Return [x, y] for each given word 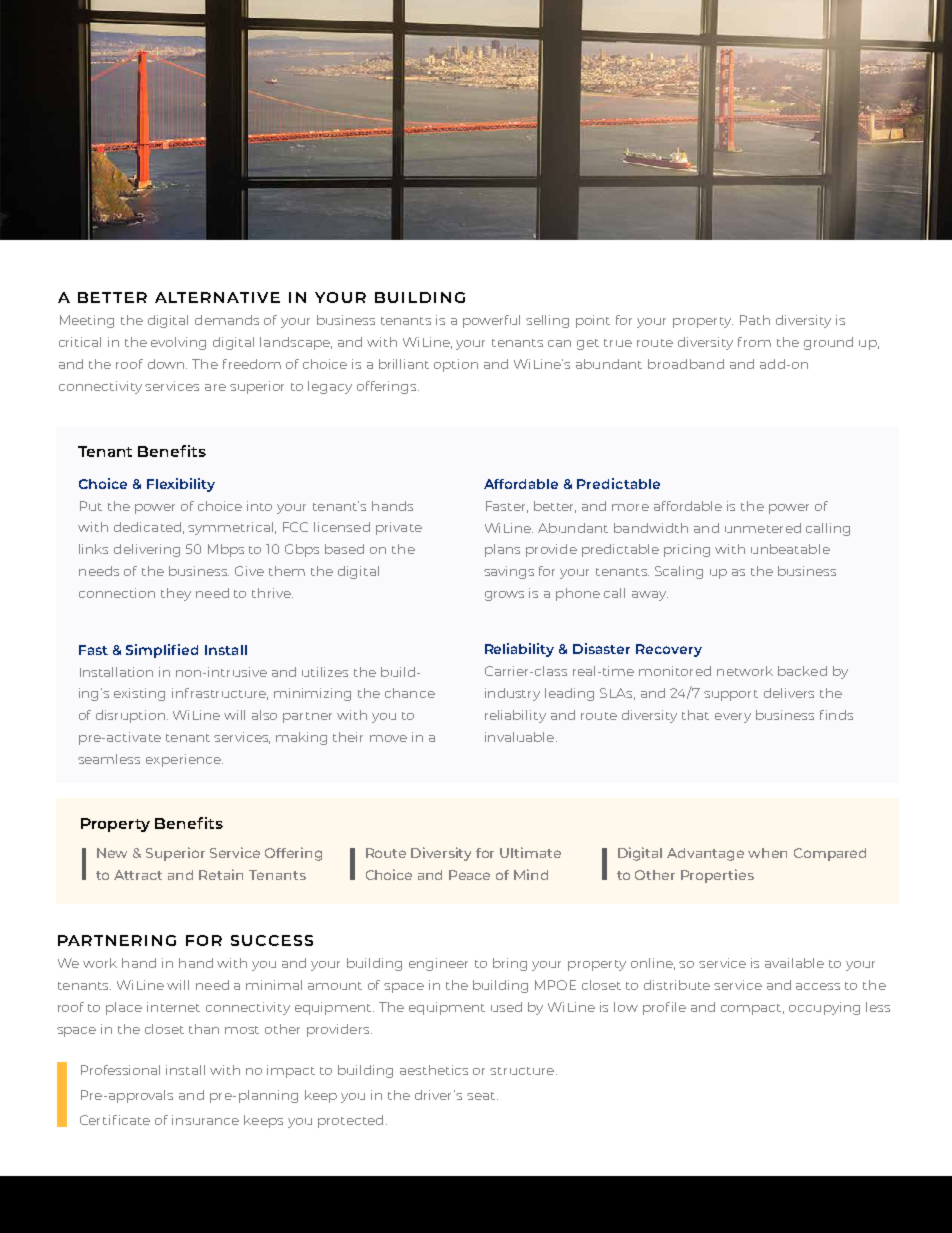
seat [482, 1096]
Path [755, 320]
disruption [132, 716]
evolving [178, 343]
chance [410, 693]
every [733, 718]
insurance [205, 1120]
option [456, 365]
